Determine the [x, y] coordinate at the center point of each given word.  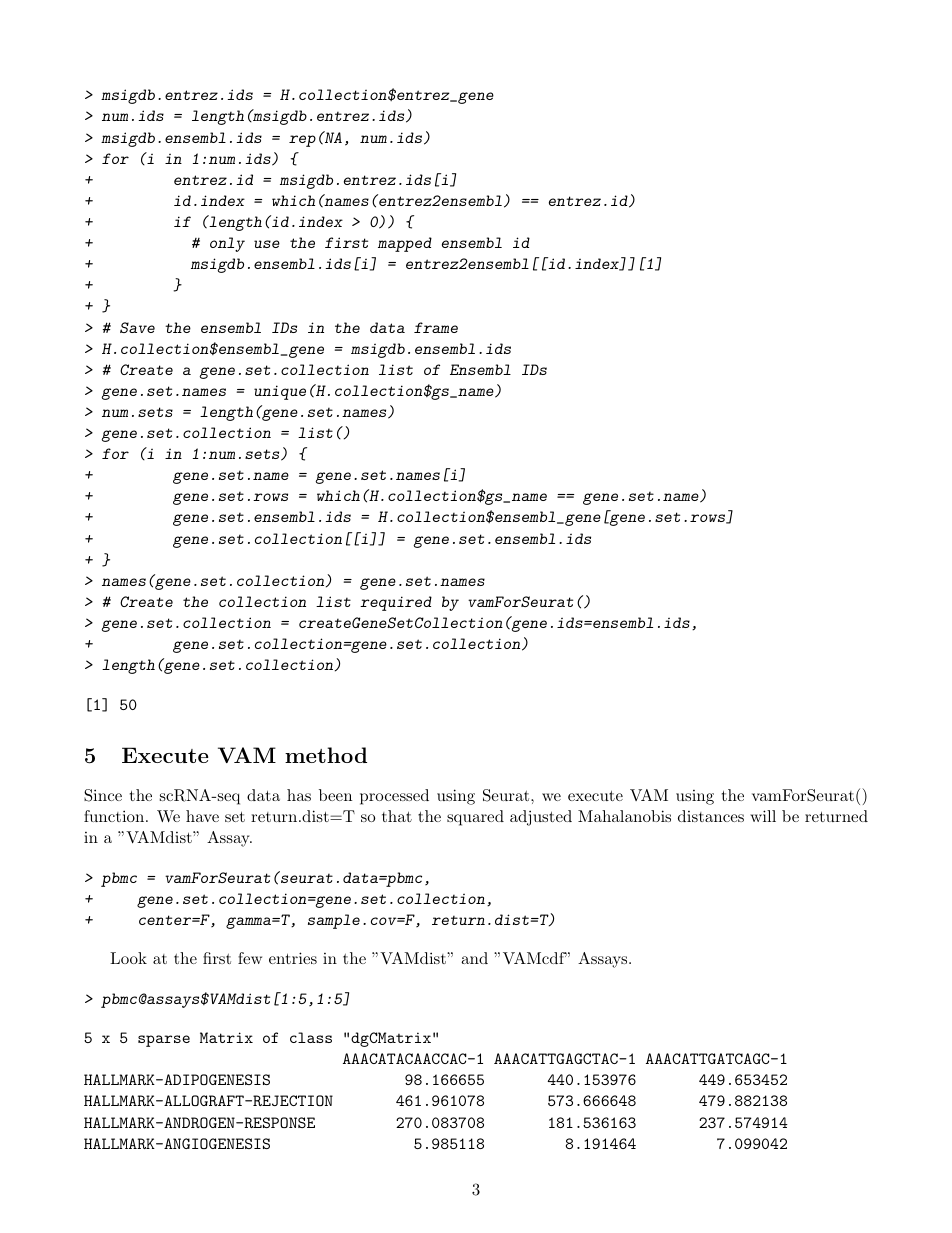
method [326, 755]
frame [436, 327]
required [396, 603]
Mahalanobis [624, 816]
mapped [405, 244]
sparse [164, 1041]
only [227, 244]
